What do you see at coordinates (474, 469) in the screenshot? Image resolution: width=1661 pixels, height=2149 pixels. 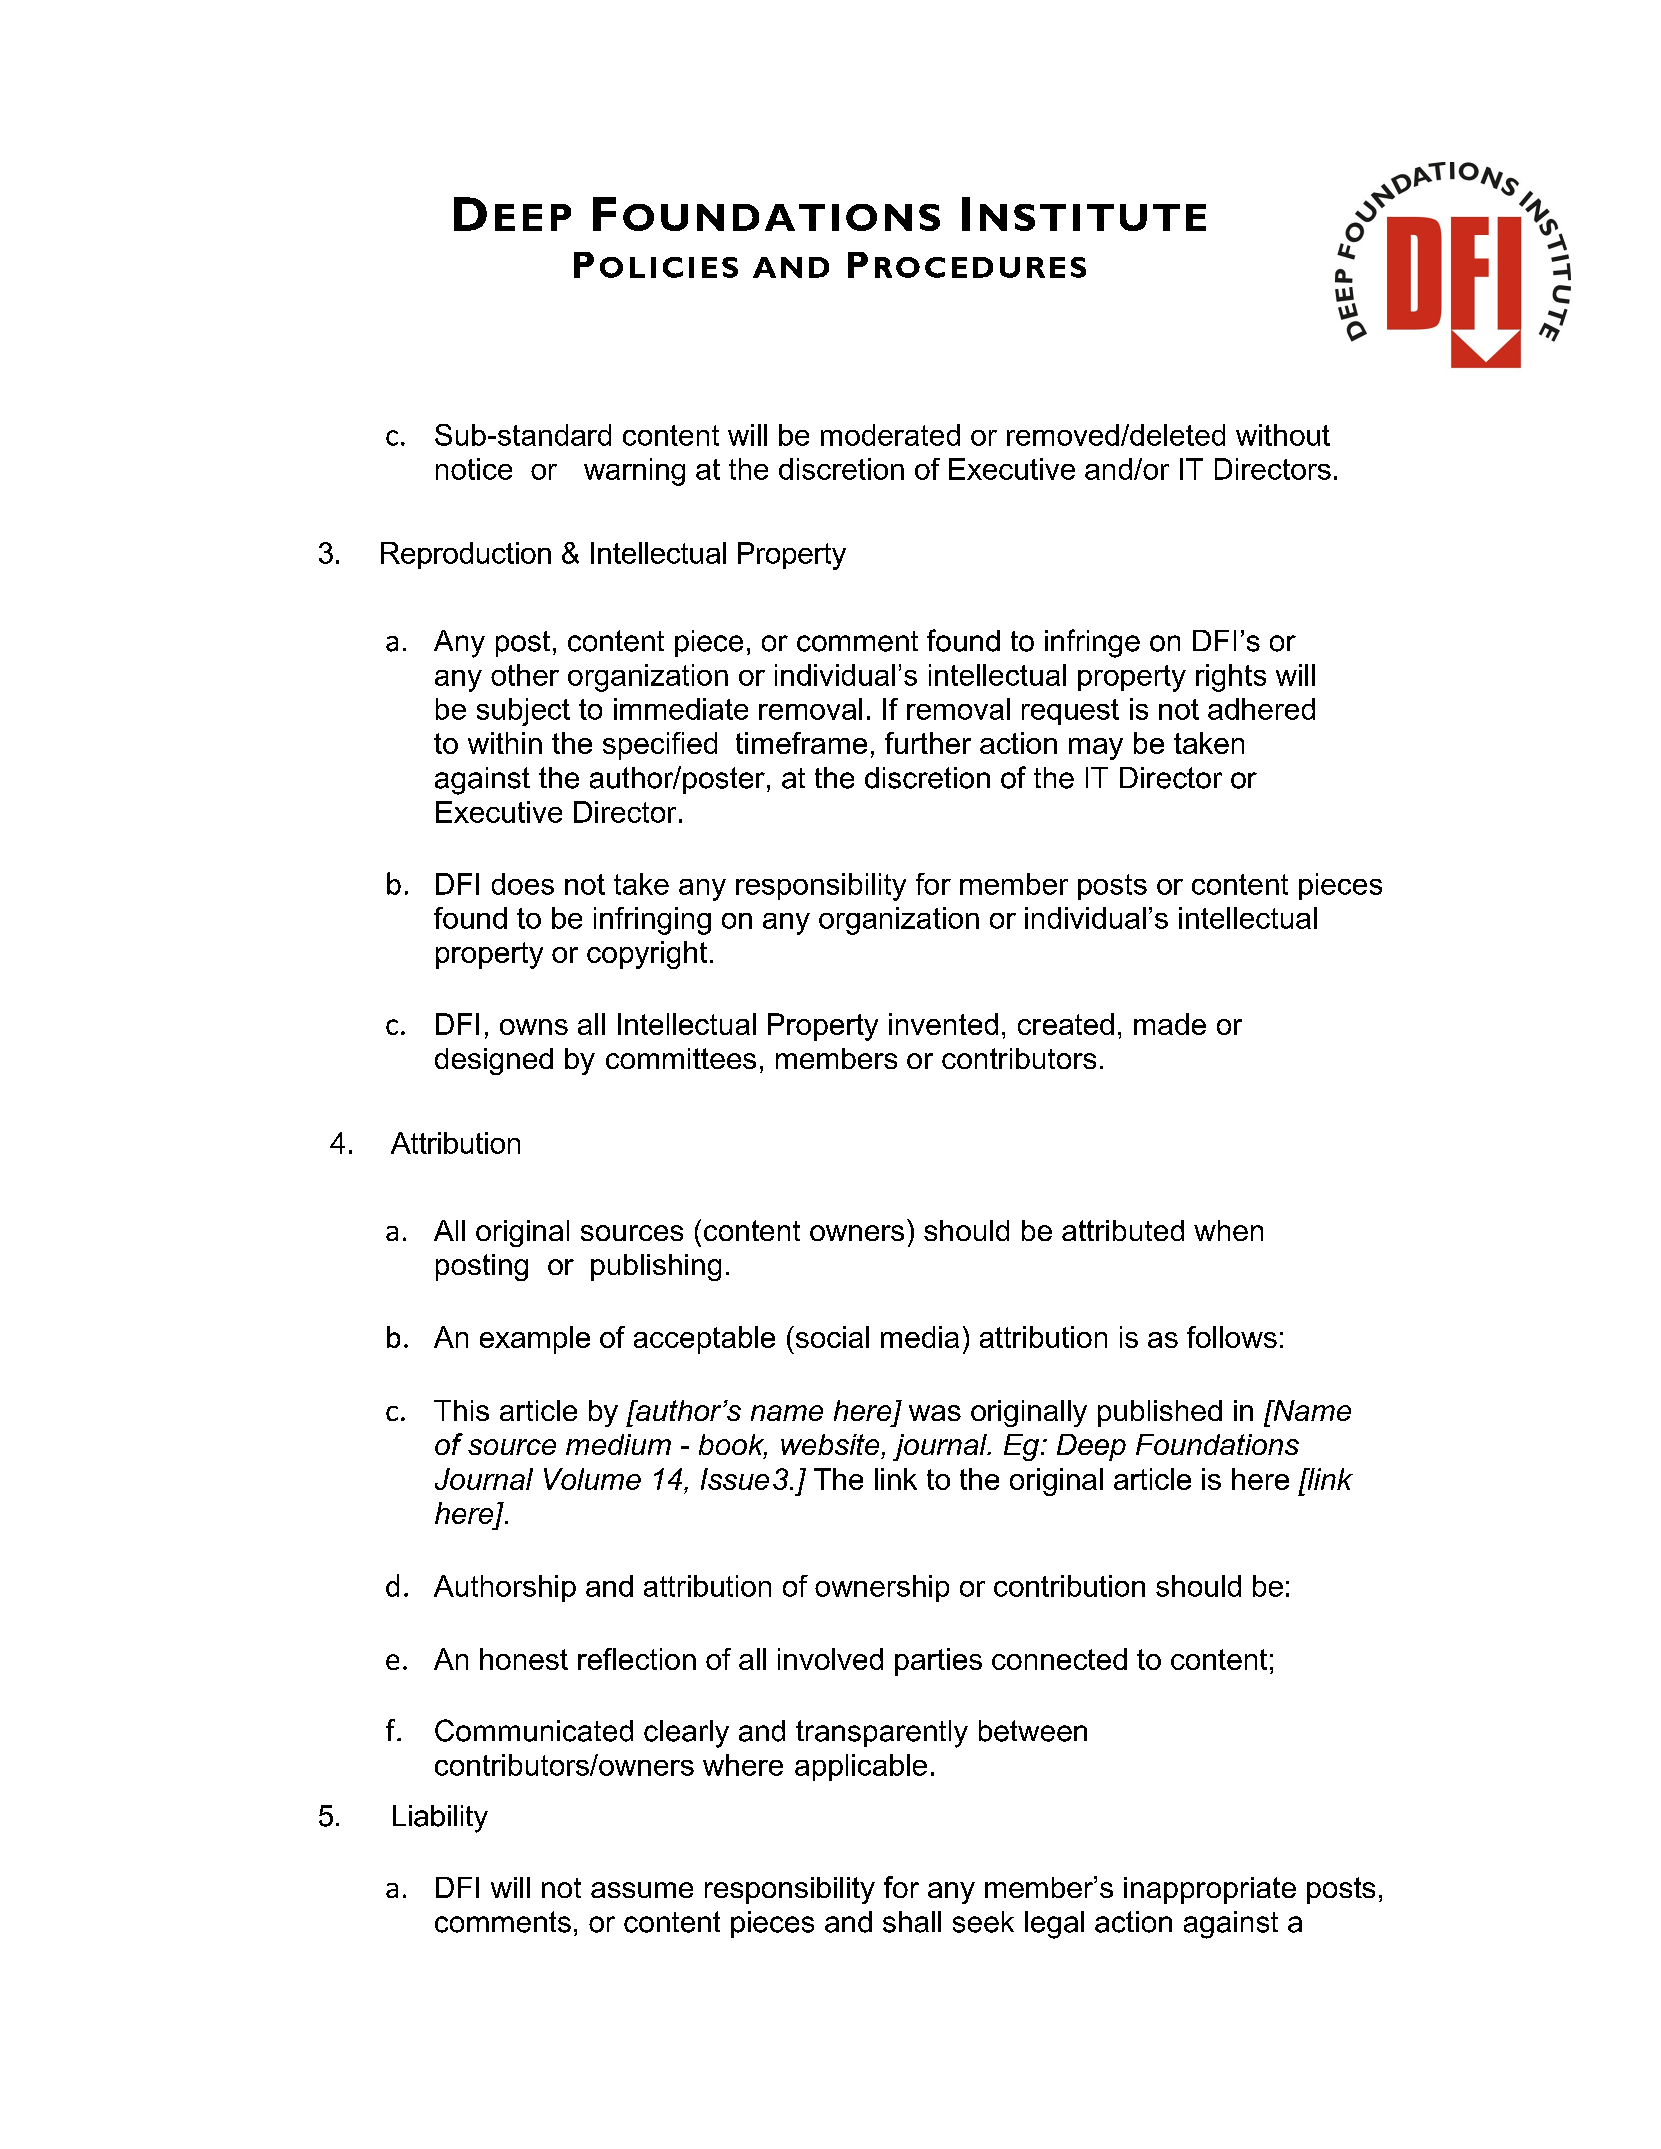 I see `notice` at bounding box center [474, 469].
